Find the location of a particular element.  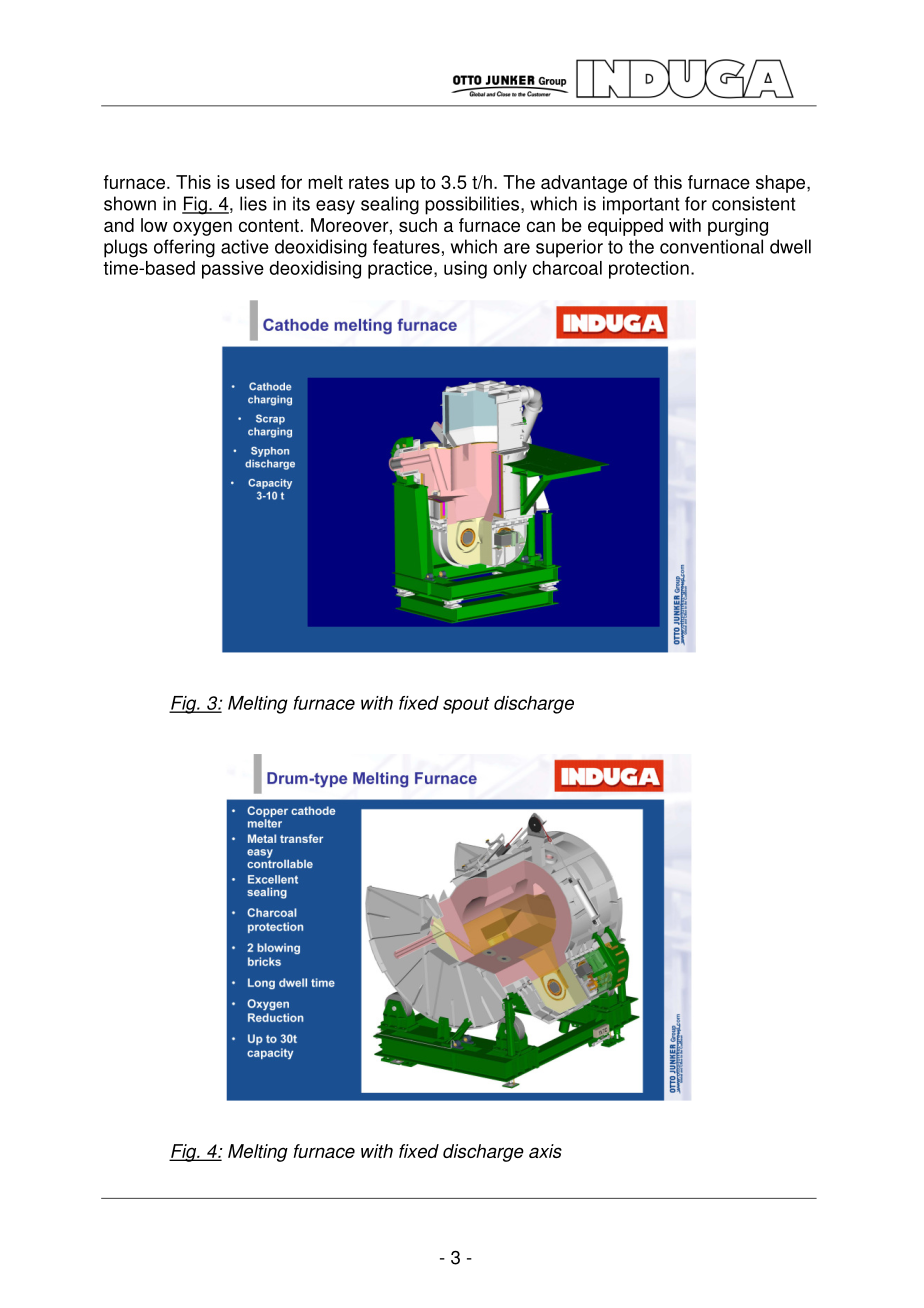

axis is located at coordinates (545, 1151).
